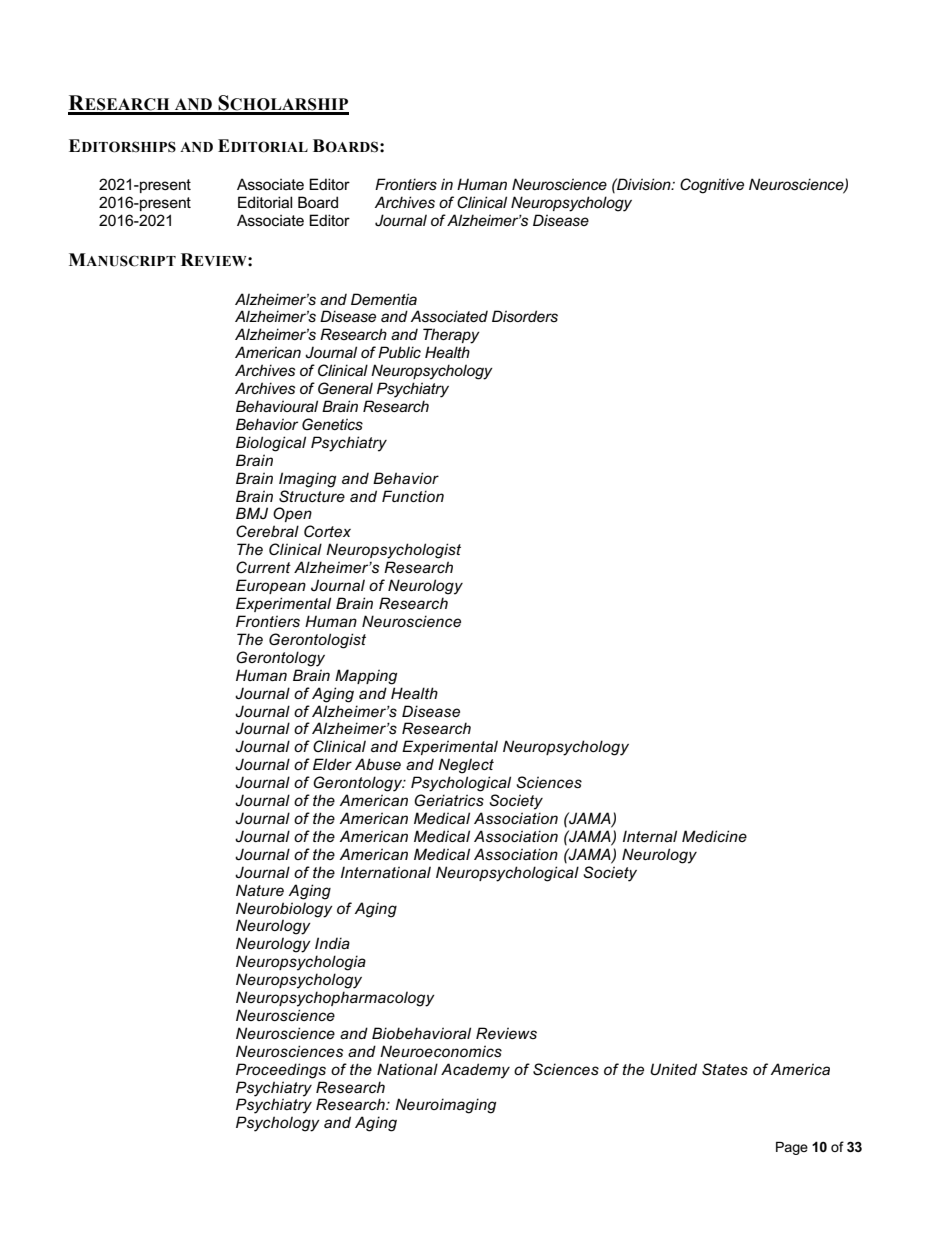 Image resolution: width=952 pixels, height=1233 pixels. What do you see at coordinates (466, 766) in the document?
I see `Neglect` at bounding box center [466, 766].
